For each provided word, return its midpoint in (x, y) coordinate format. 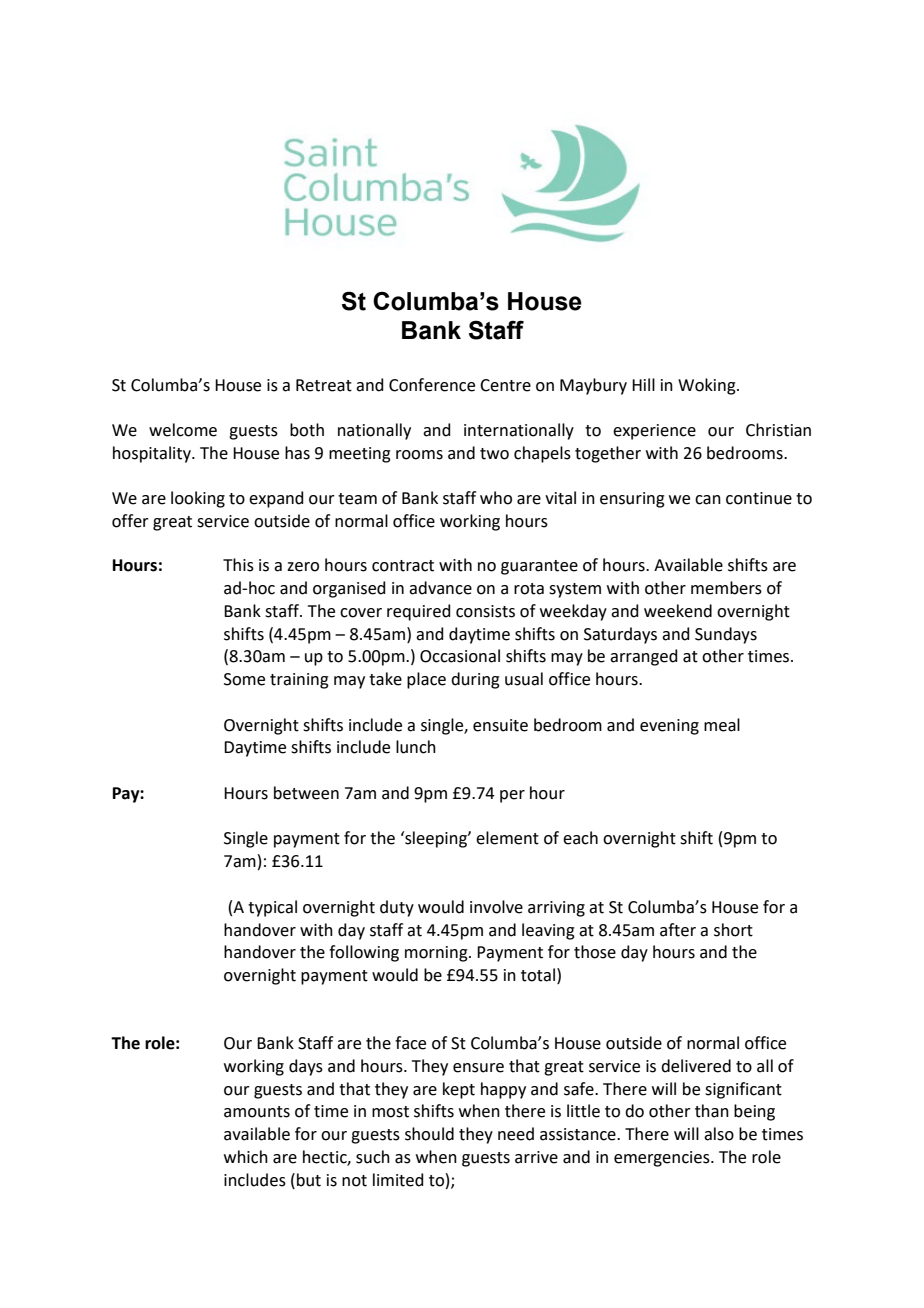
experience (654, 432)
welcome (183, 430)
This (238, 565)
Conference (432, 385)
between (306, 793)
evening (669, 727)
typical (272, 908)
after (678, 930)
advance (440, 588)
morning (437, 954)
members (726, 588)
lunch (416, 747)
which (246, 1157)
